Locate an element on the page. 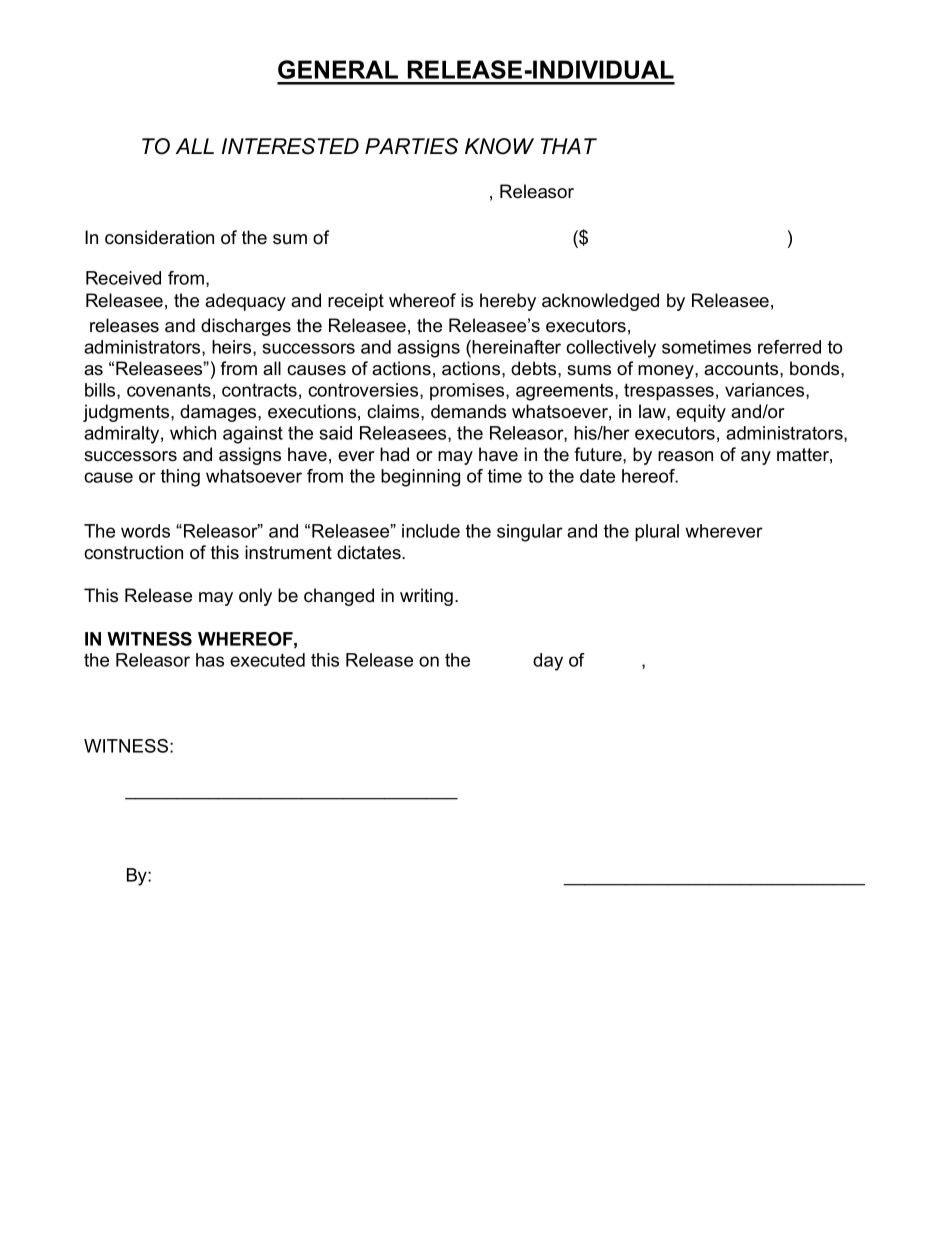  discharges is located at coordinates (246, 327).
